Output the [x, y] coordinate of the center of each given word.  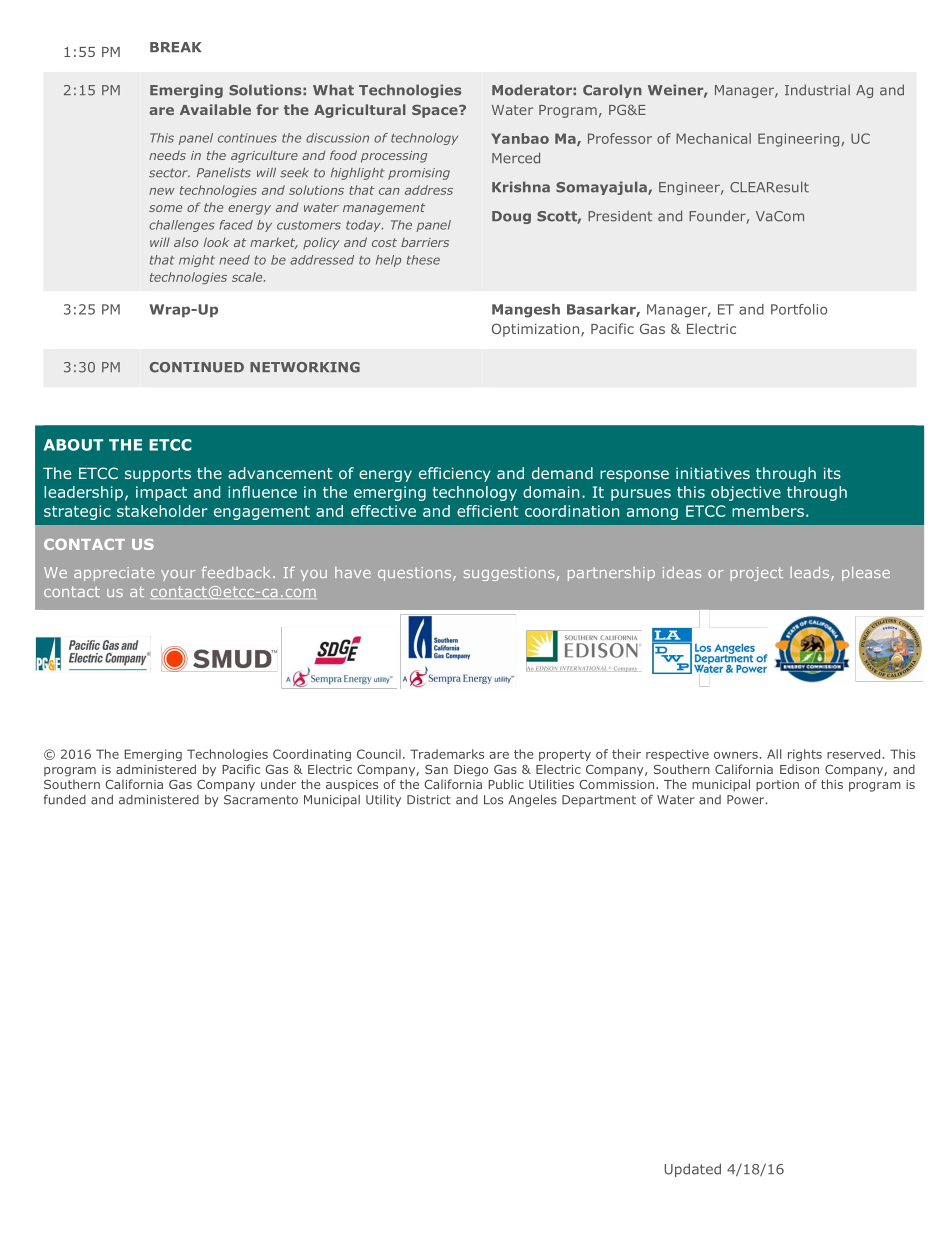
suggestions [509, 574]
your [178, 575]
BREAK [175, 47]
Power [747, 800]
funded [65, 800]
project [756, 574]
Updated [693, 1170]
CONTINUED [197, 367]
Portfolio [799, 309]
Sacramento [261, 800]
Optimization [537, 330]
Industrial [817, 90]
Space [436, 111]
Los [493, 800]
